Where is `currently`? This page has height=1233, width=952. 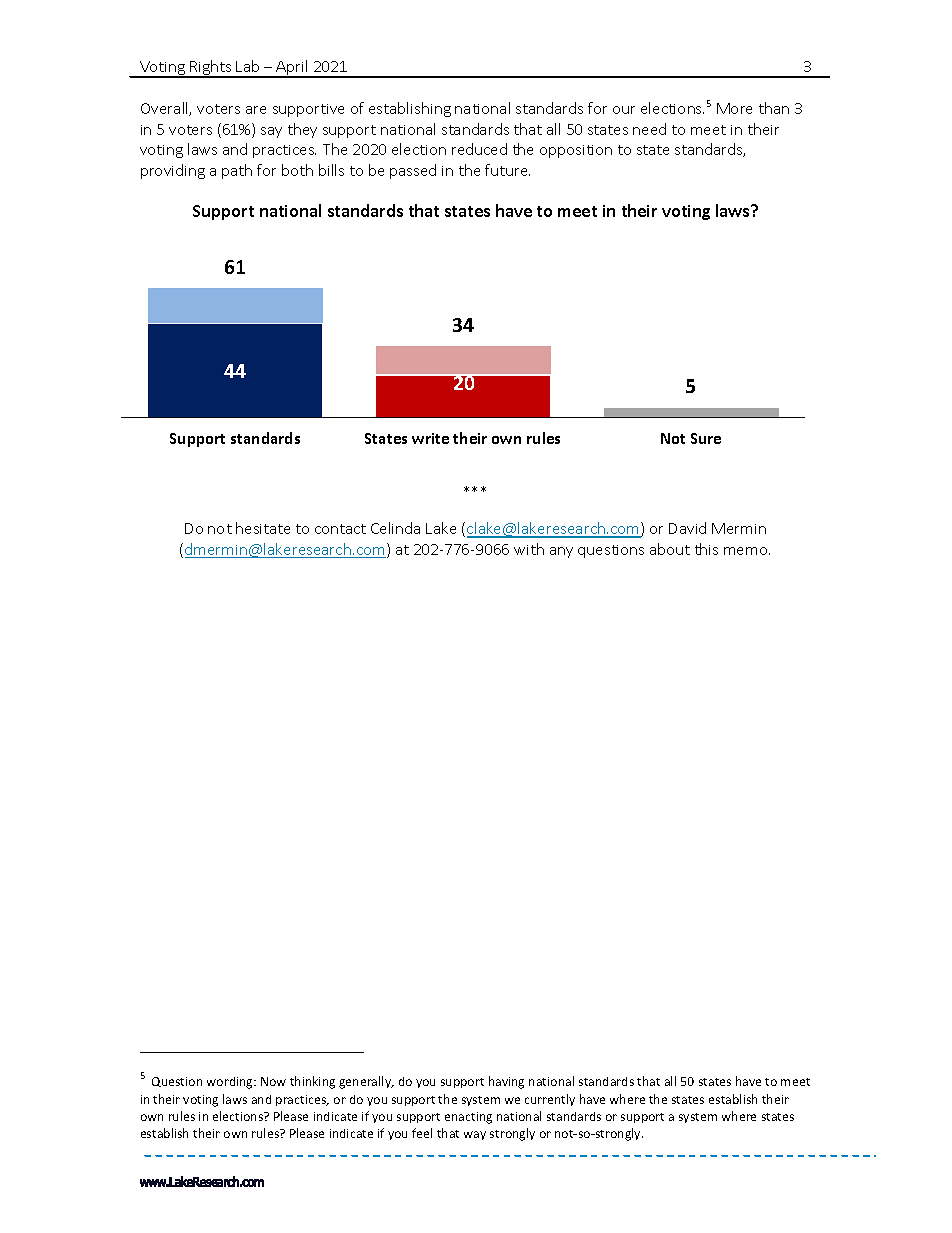 currently is located at coordinates (550, 1100).
